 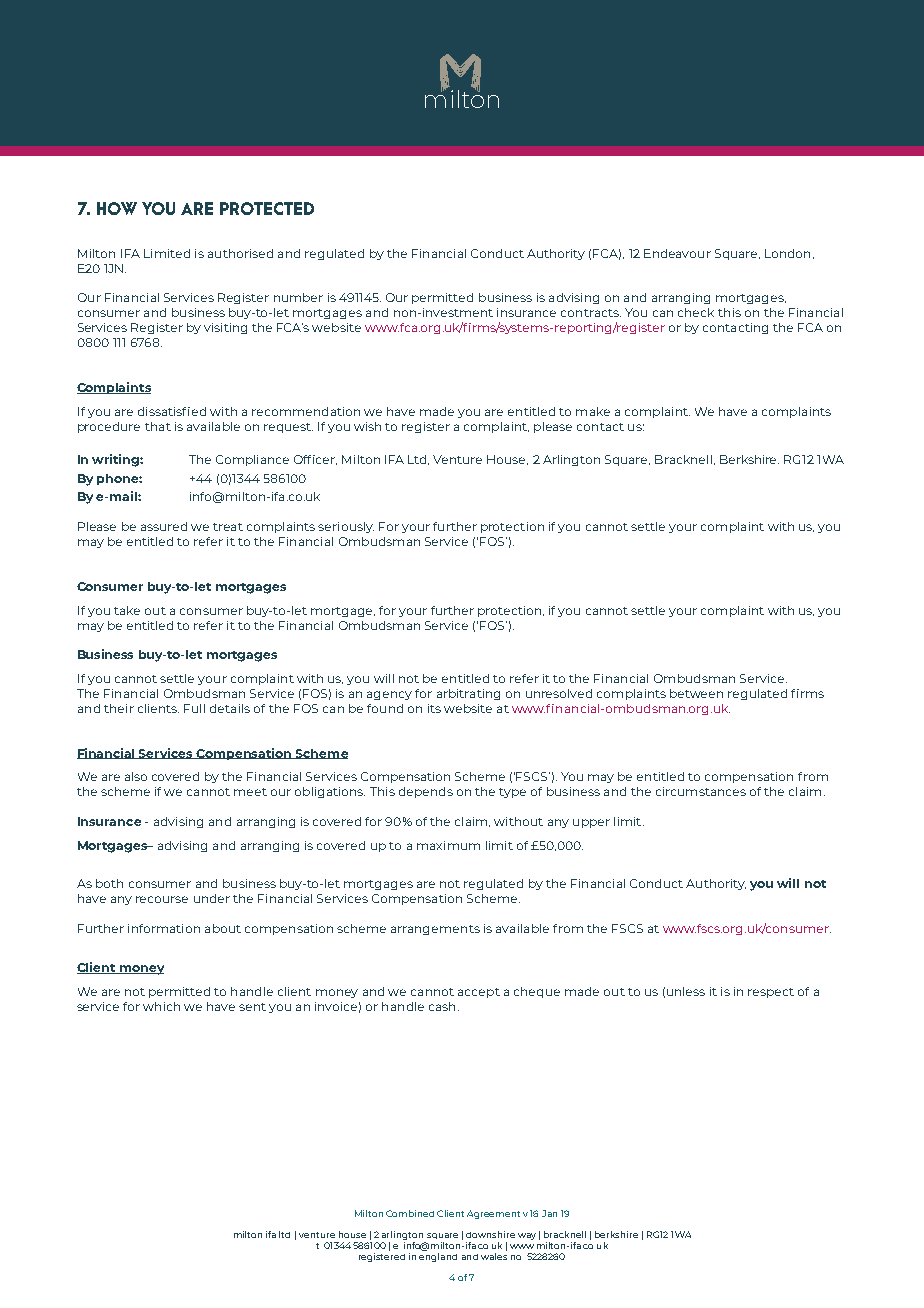 I want to click on Jan, so click(x=549, y=1213).
